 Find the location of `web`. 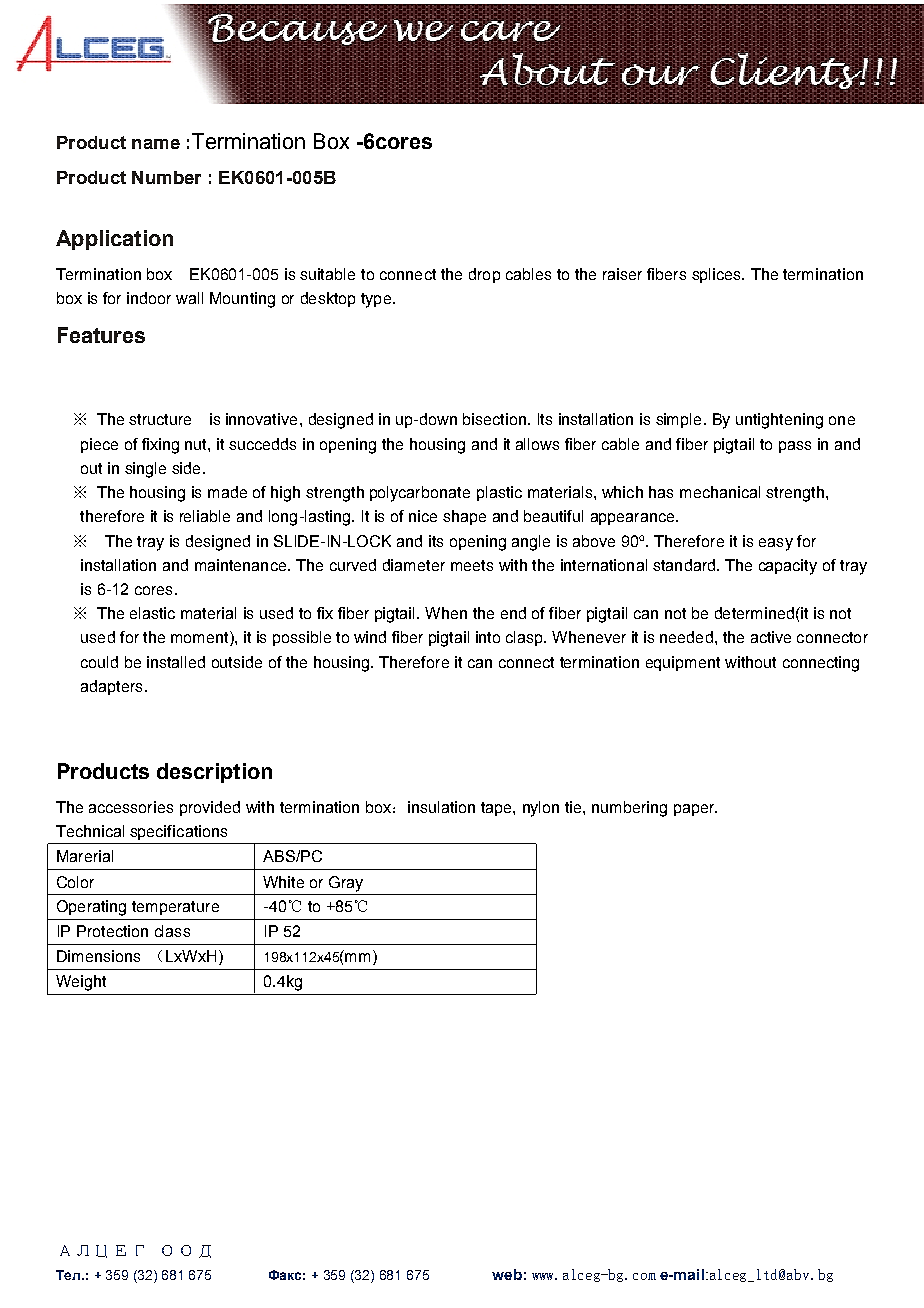

web is located at coordinates (507, 1274).
